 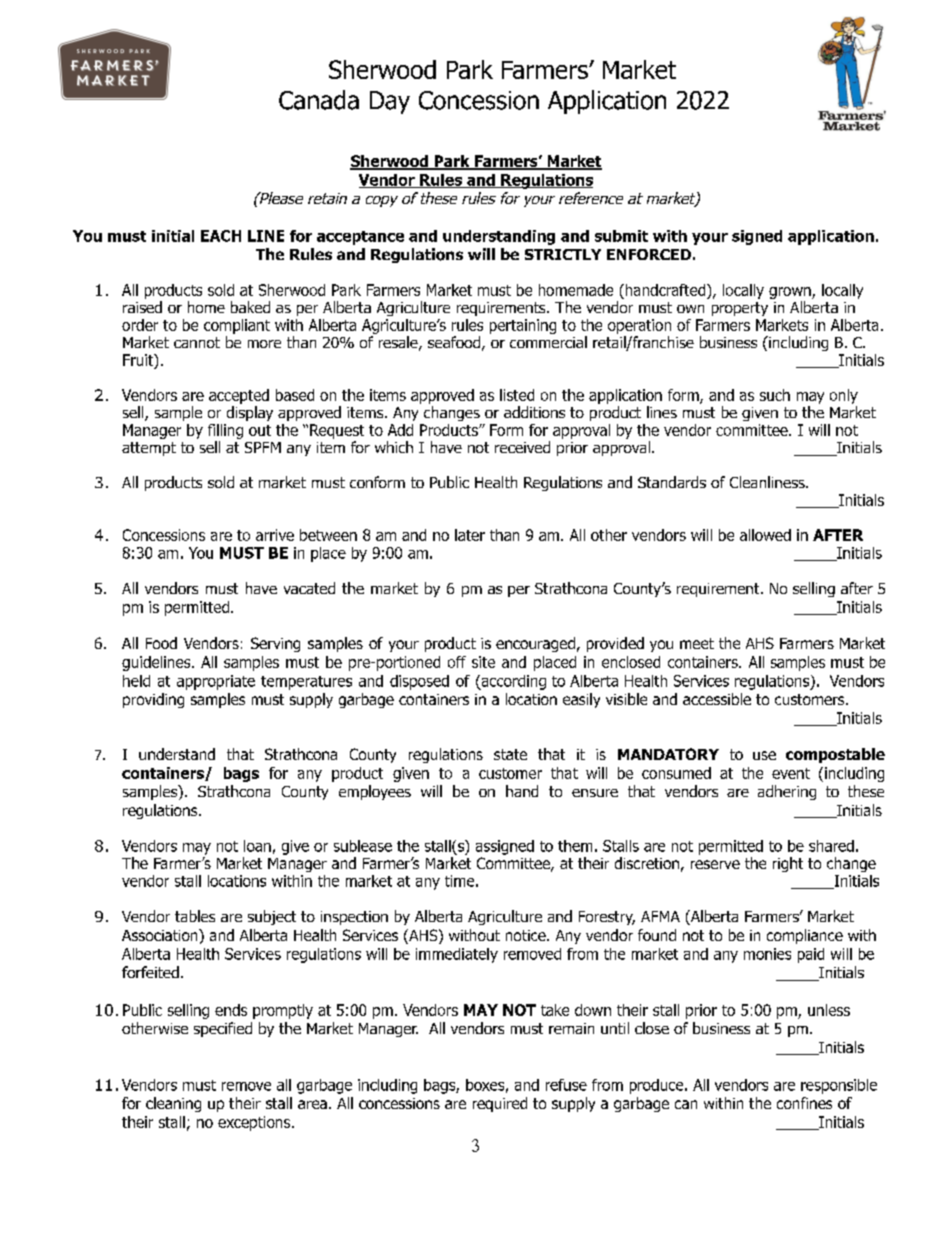 What do you see at coordinates (510, 754) in the document?
I see `state` at bounding box center [510, 754].
